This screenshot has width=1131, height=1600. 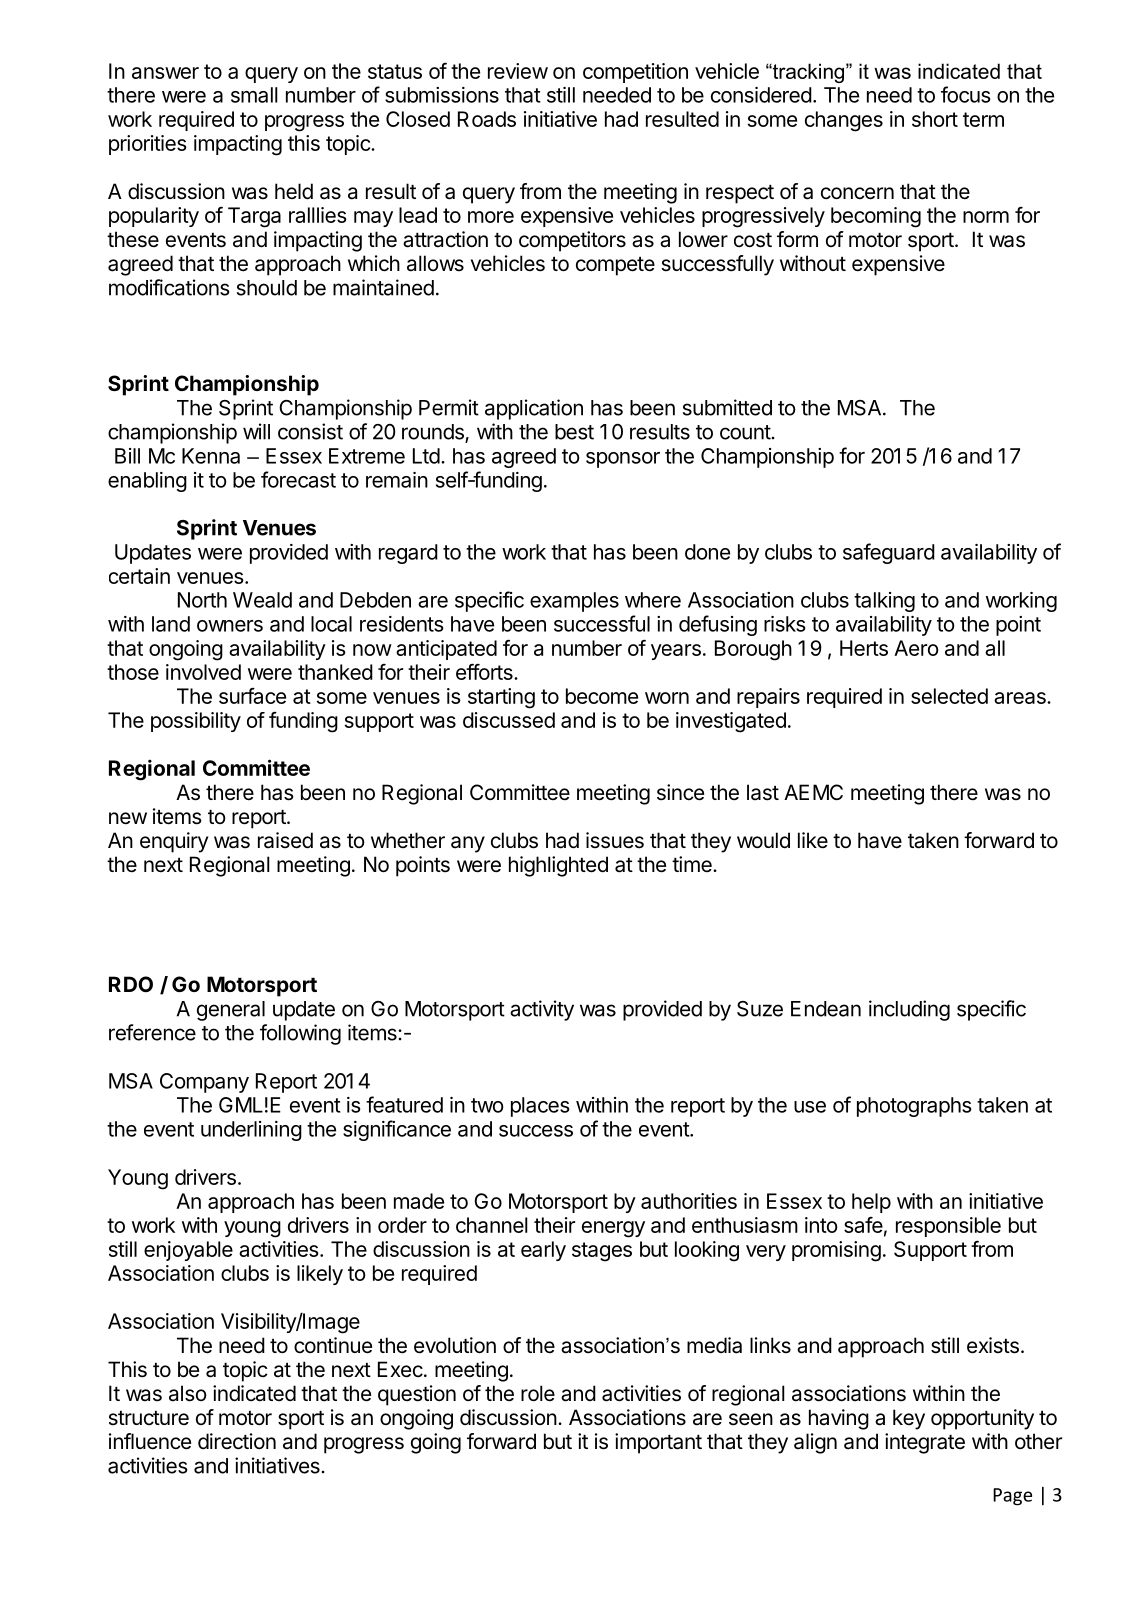 What do you see at coordinates (635, 73) in the screenshot?
I see `competition` at bounding box center [635, 73].
